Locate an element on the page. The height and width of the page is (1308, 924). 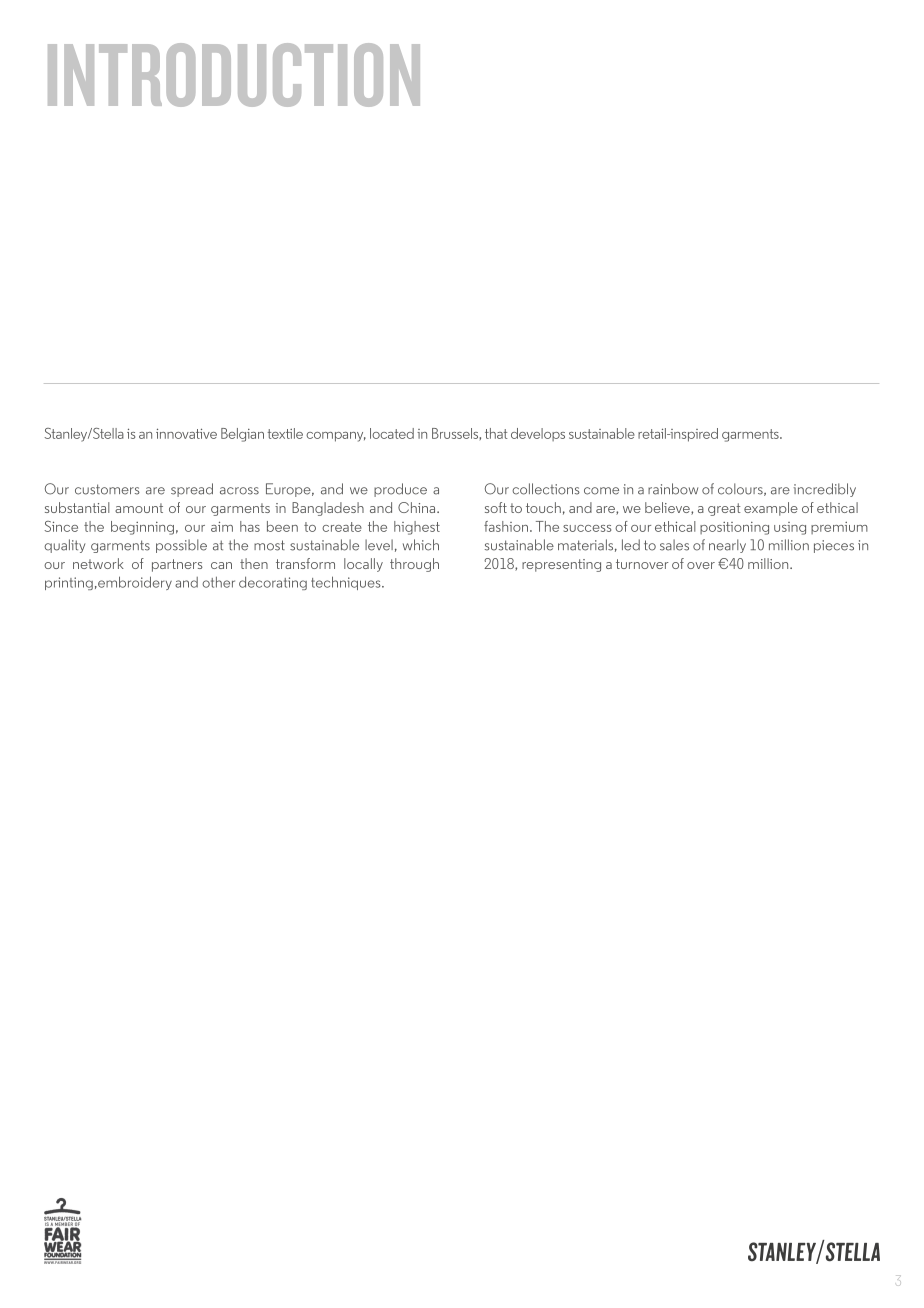
through is located at coordinates (414, 565).
